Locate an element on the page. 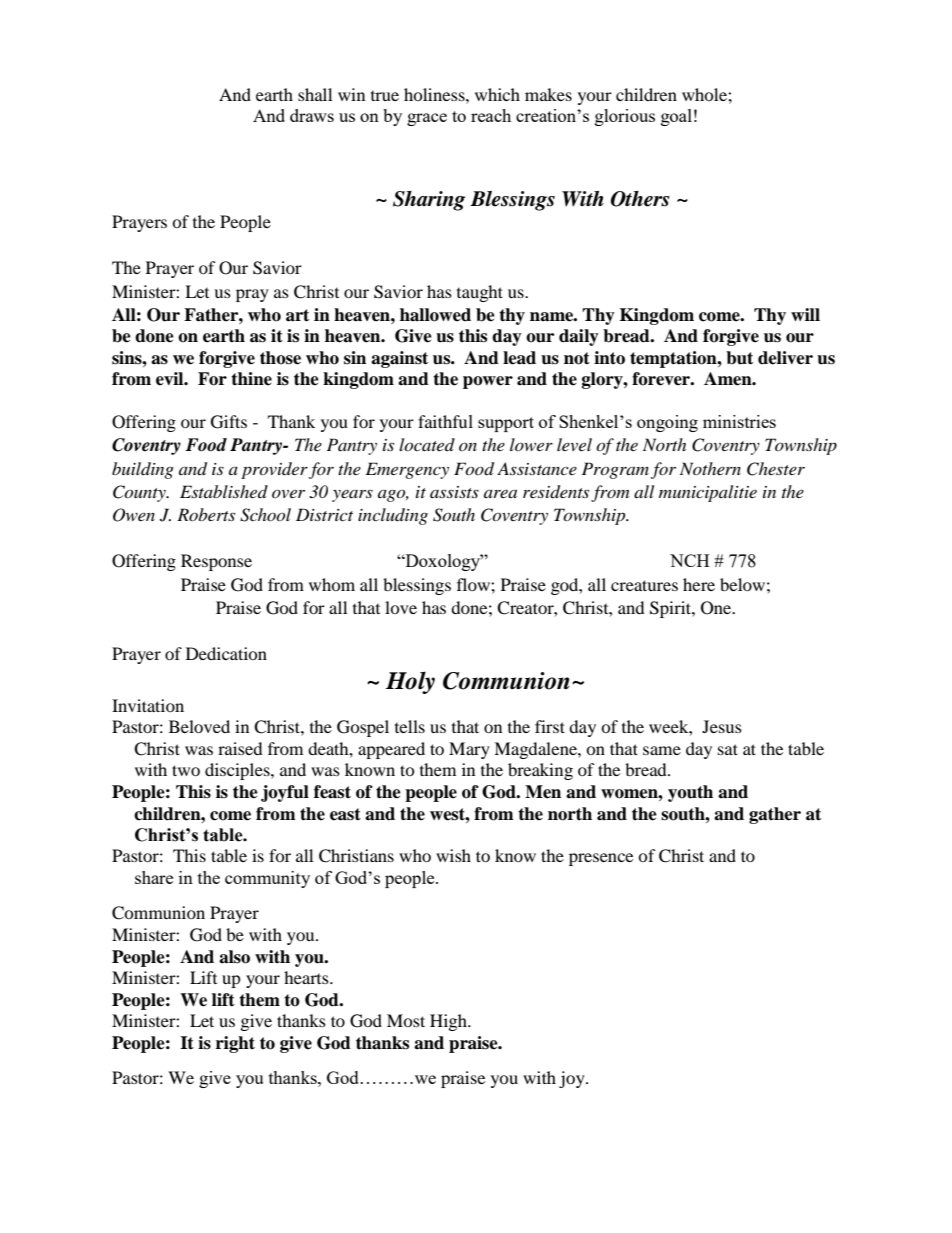  including is located at coordinates (393, 516).
